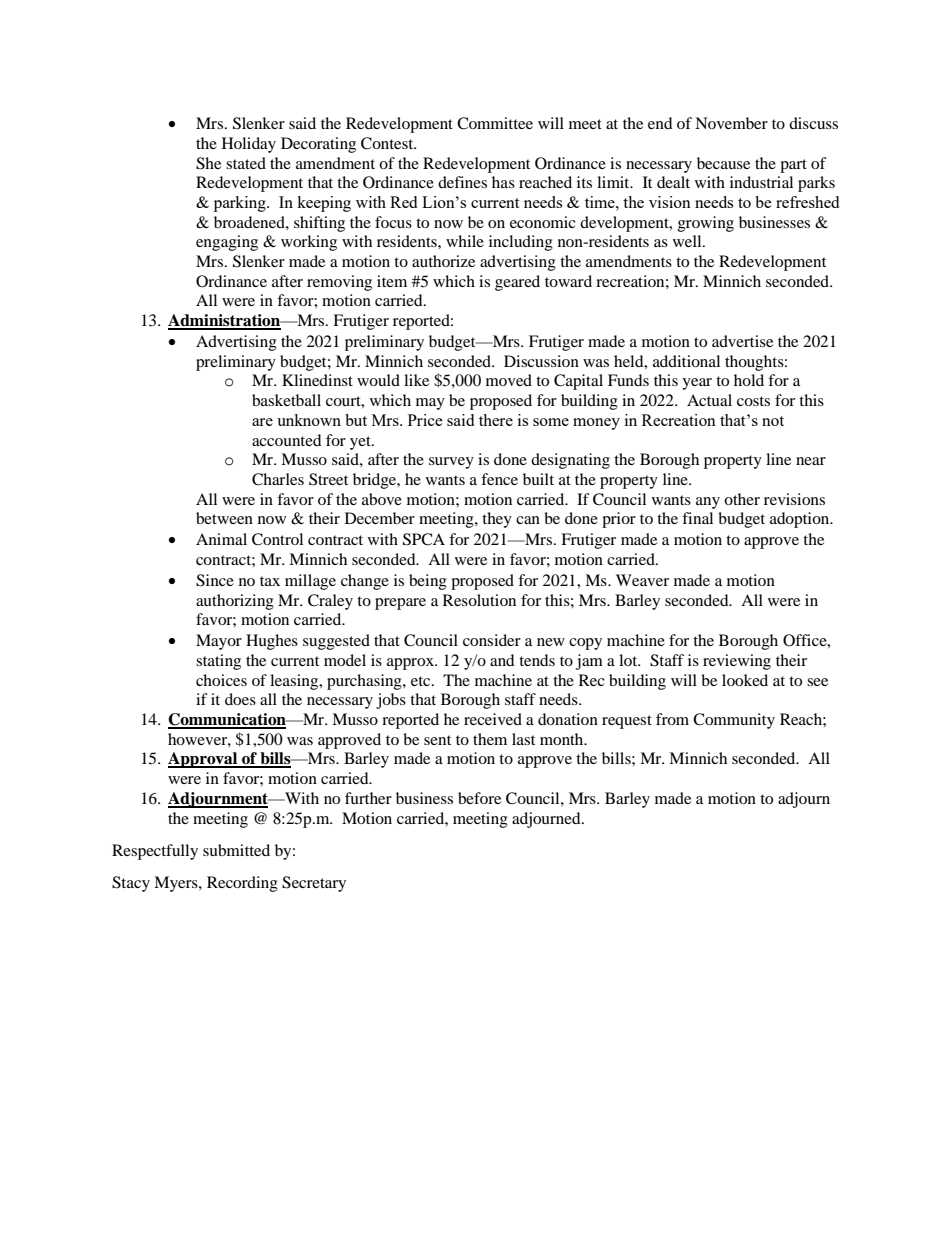  Describe the element at coordinates (737, 662) in the page. I see `reviewing` at that location.
